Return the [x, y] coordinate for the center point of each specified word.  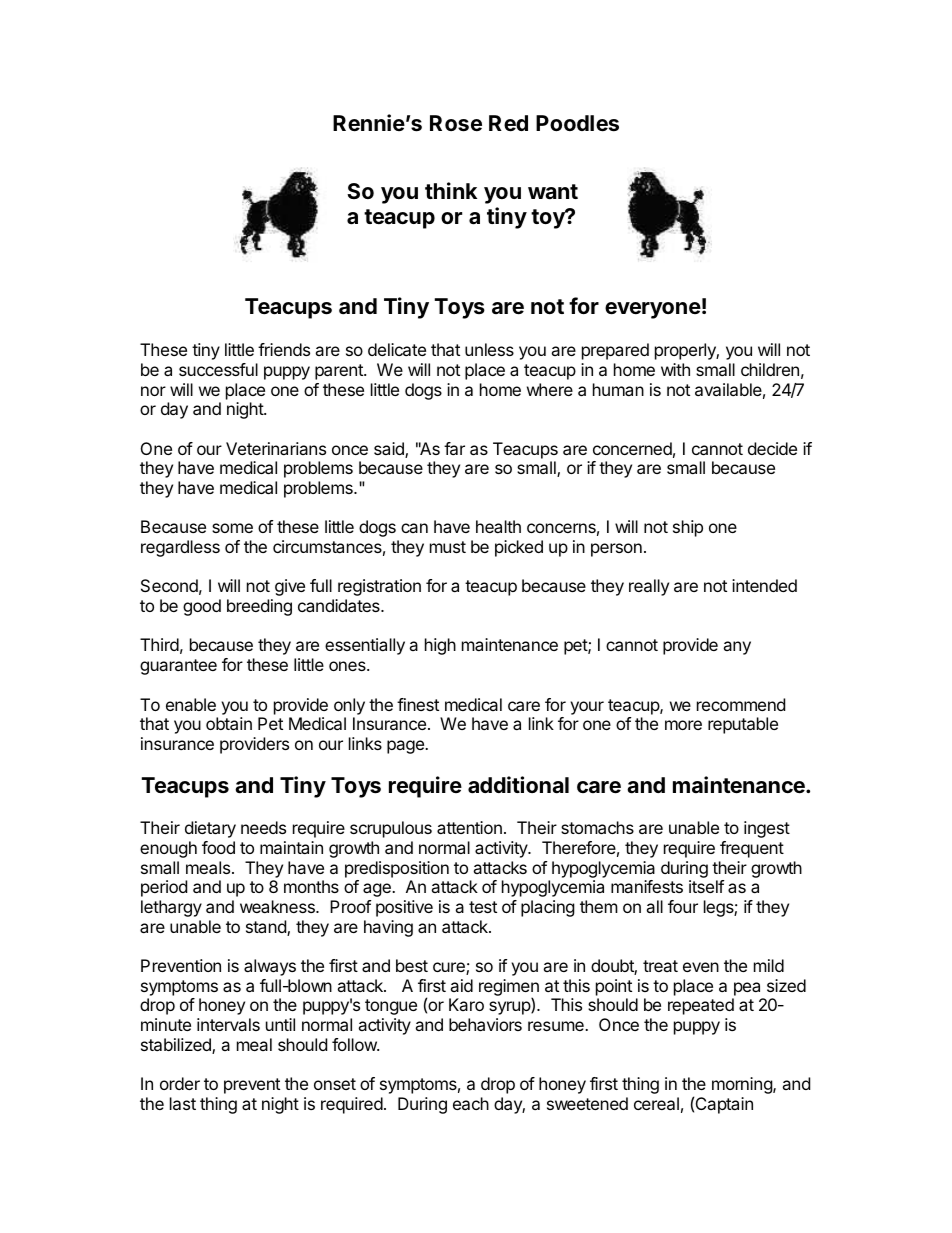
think [451, 190]
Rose [456, 123]
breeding [259, 607]
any [737, 648]
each [471, 1103]
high [440, 646]
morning [743, 1085]
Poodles [577, 123]
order [180, 1083]
